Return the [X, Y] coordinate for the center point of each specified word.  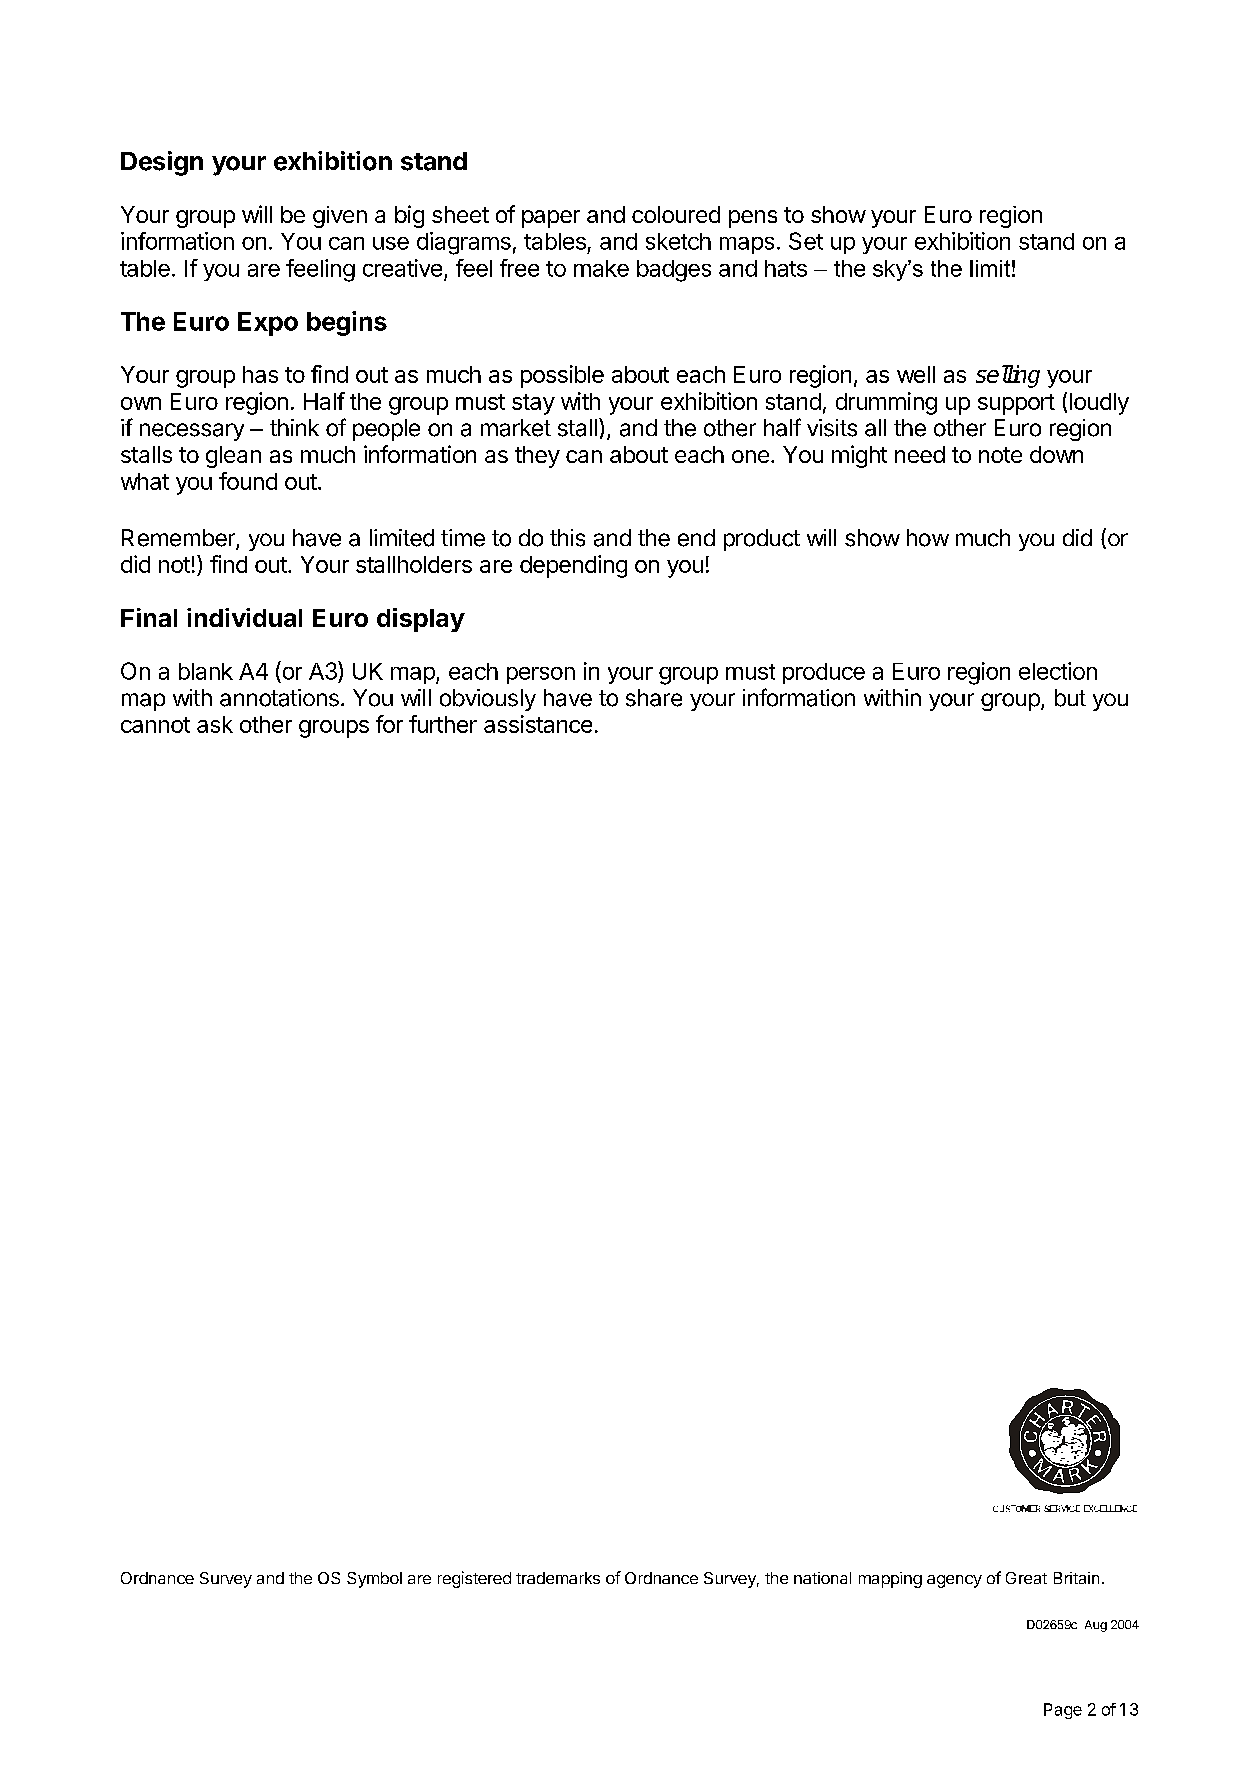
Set [806, 241]
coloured [676, 214]
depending [573, 566]
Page [1063, 1711]
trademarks [558, 1578]
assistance [538, 724]
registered [474, 1579]
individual [244, 617]
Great [1026, 1578]
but [1070, 698]
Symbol [374, 1580]
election [1058, 671]
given [340, 217]
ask [215, 724]
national [822, 1578]
